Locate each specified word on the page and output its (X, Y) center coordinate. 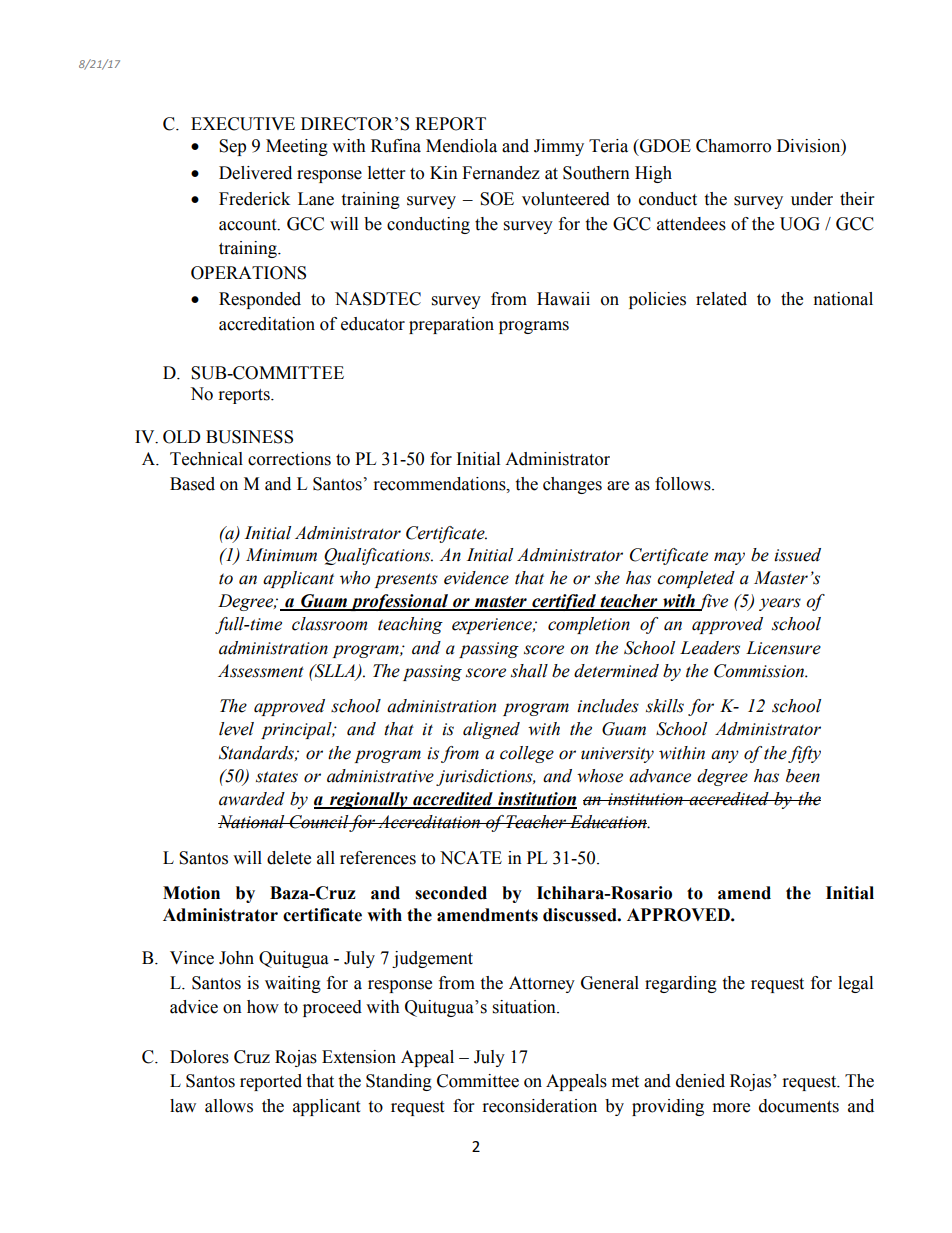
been (803, 776)
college (527, 754)
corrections (289, 459)
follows (684, 484)
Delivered (255, 173)
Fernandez (501, 173)
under (812, 199)
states (277, 777)
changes (572, 485)
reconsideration (540, 1106)
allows (229, 1106)
